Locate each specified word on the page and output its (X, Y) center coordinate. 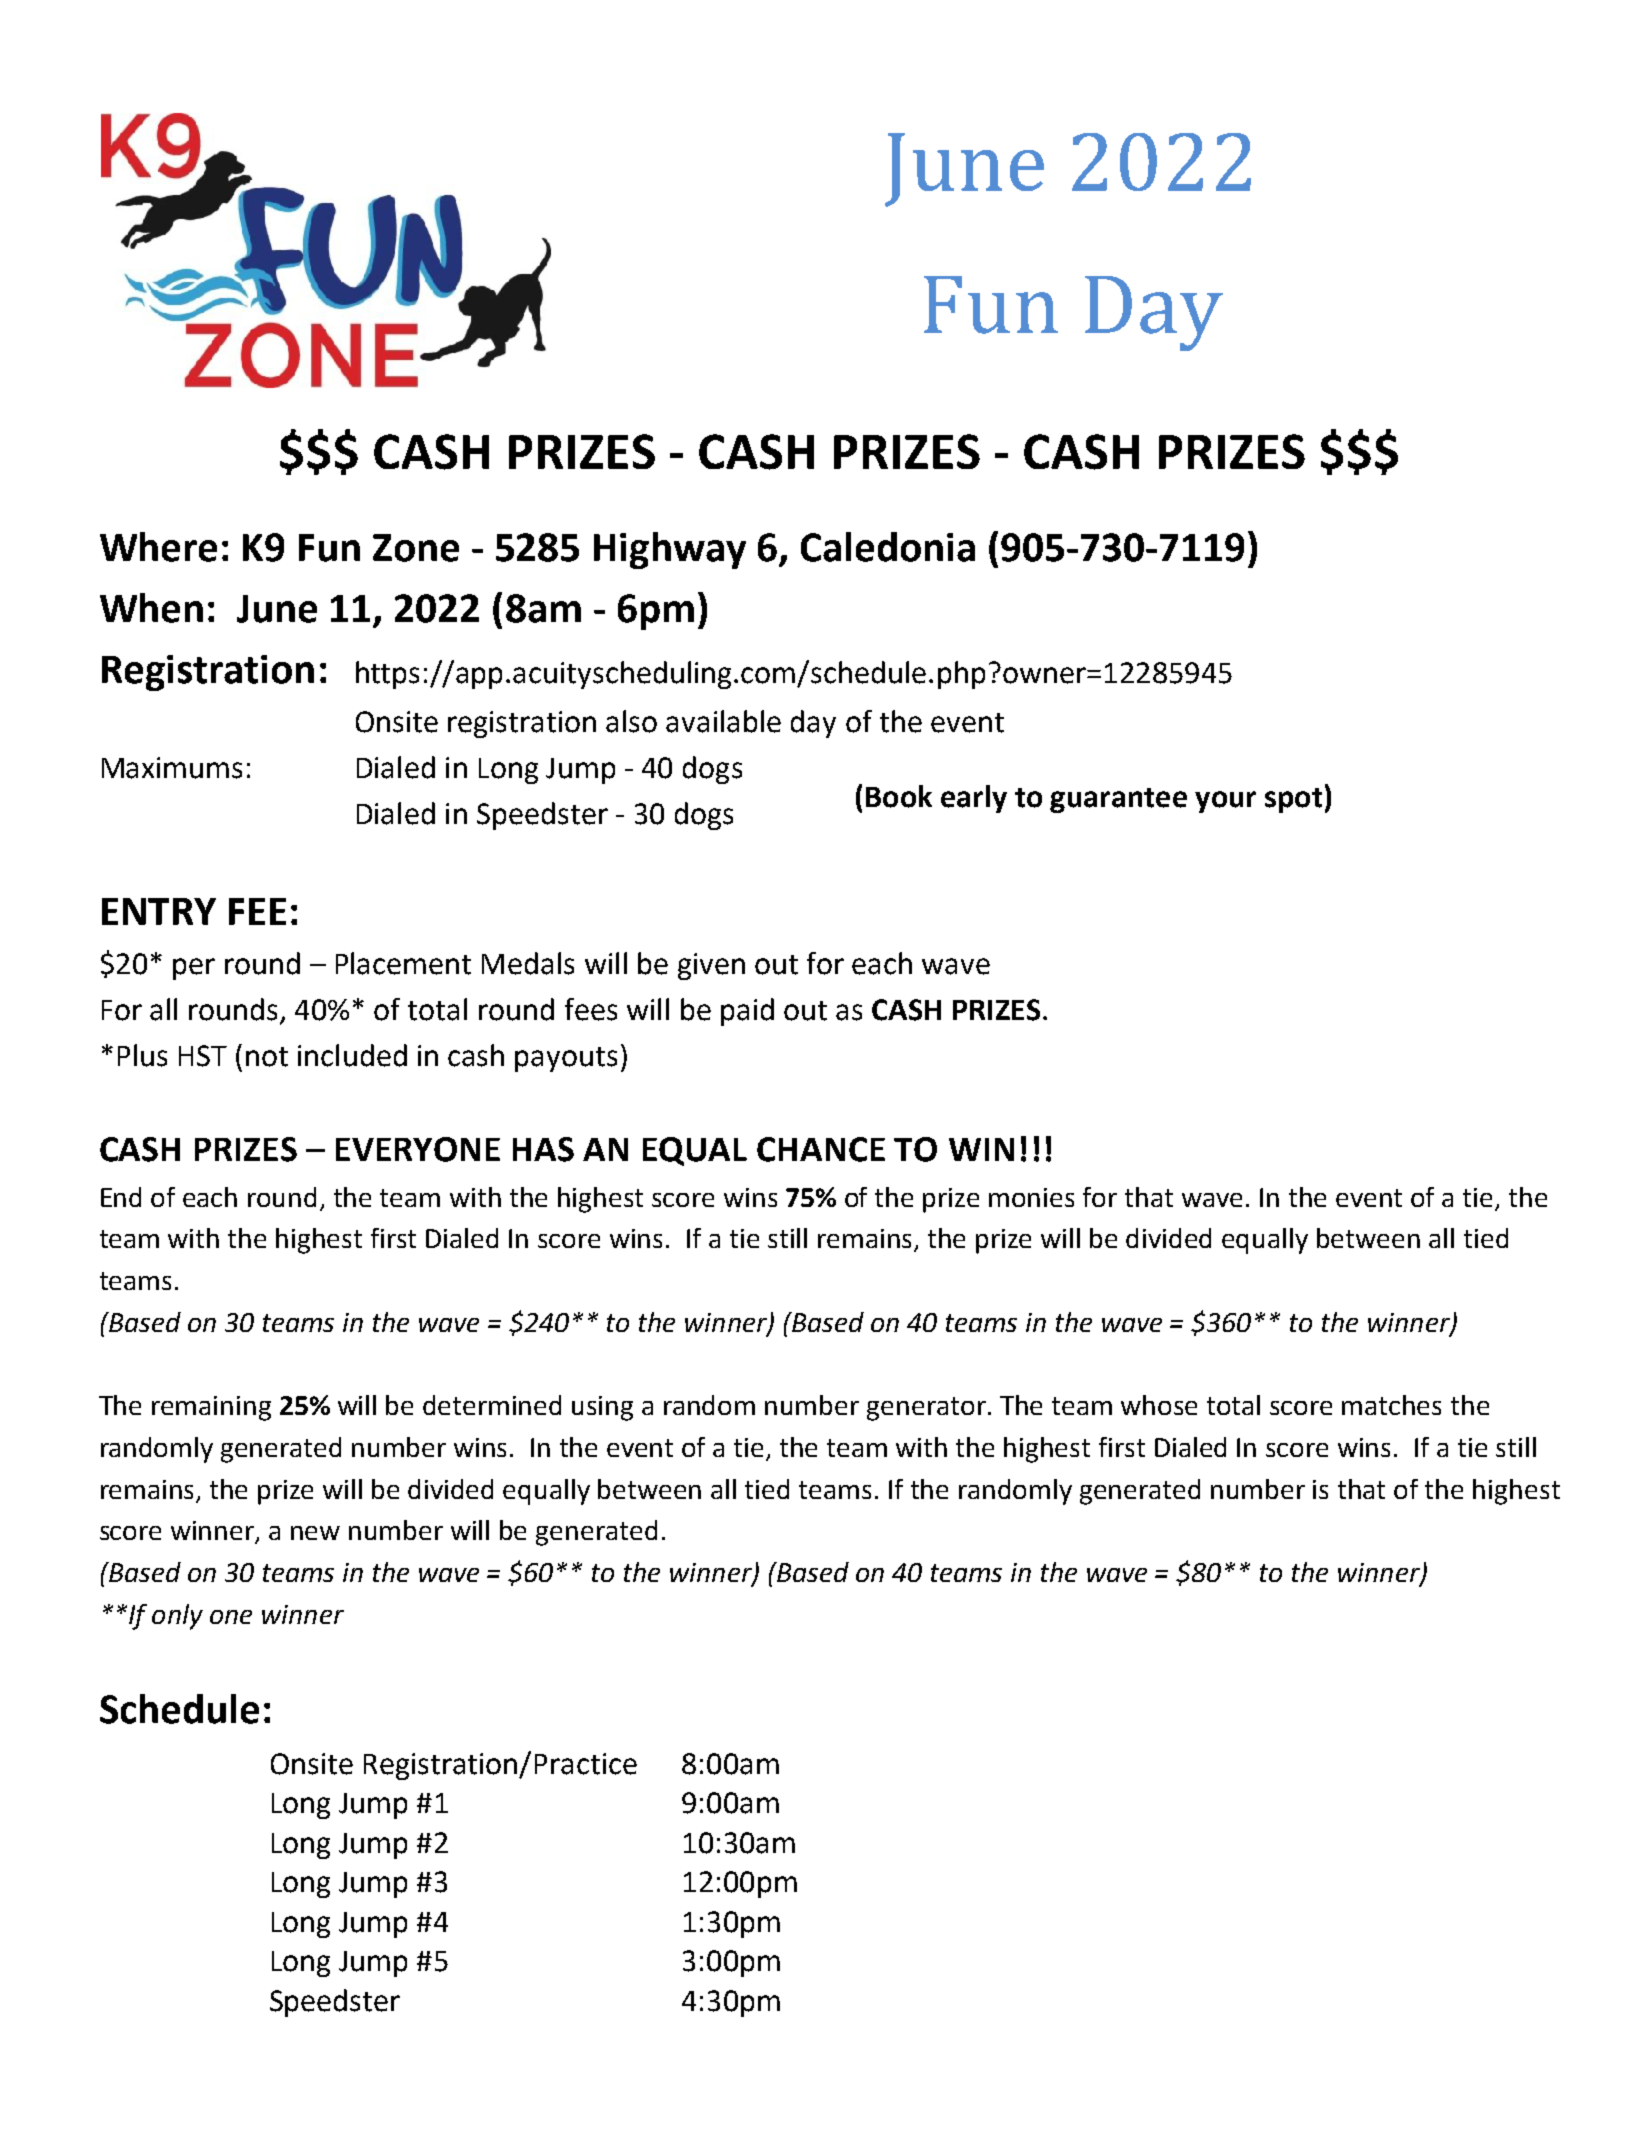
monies (1031, 1197)
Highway (670, 550)
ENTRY (159, 911)
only (177, 1617)
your (1225, 802)
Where (158, 547)
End (121, 1197)
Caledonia (888, 547)
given (711, 966)
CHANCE (821, 1149)
